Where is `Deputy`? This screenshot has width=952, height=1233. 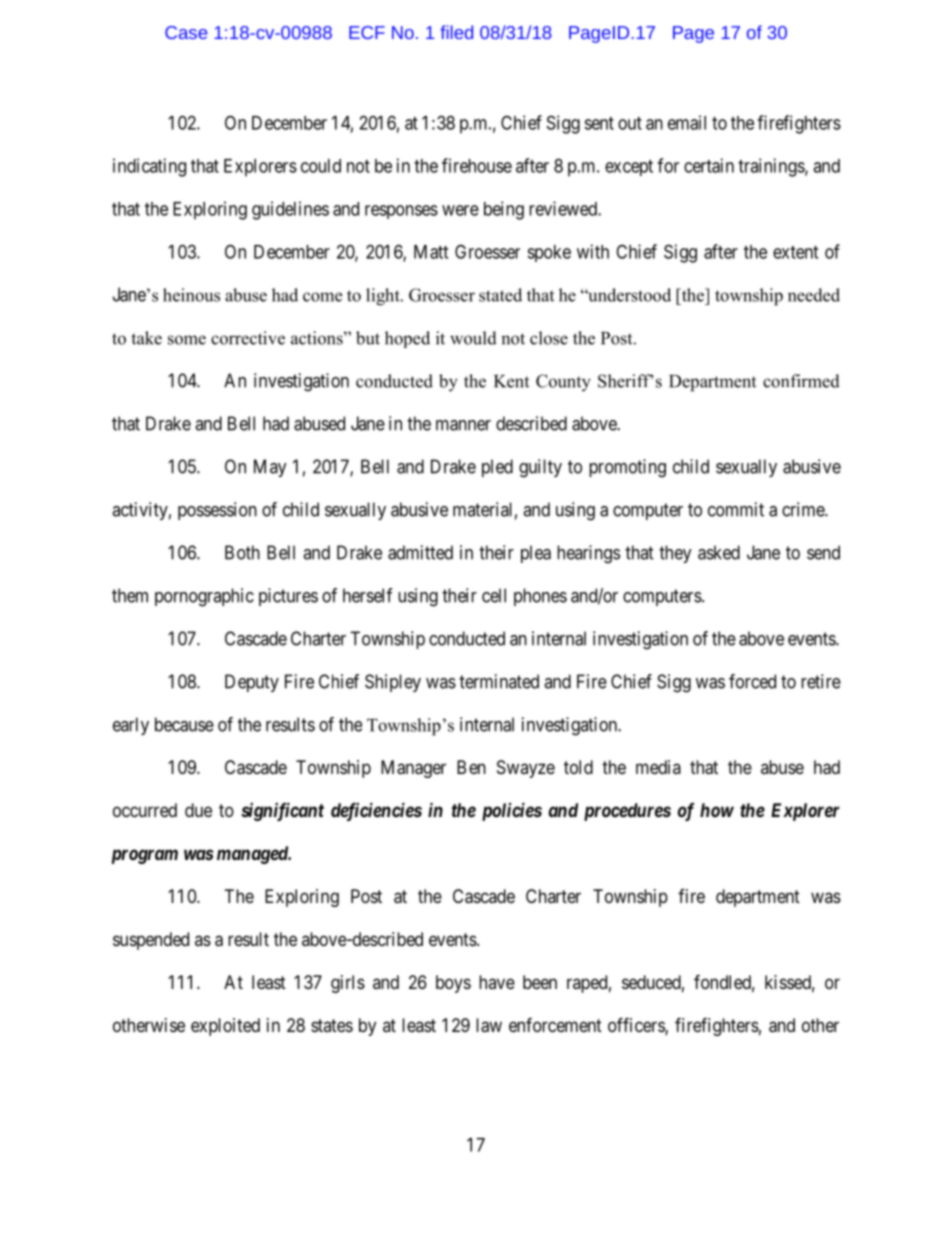
Deputy is located at coordinates (252, 683).
